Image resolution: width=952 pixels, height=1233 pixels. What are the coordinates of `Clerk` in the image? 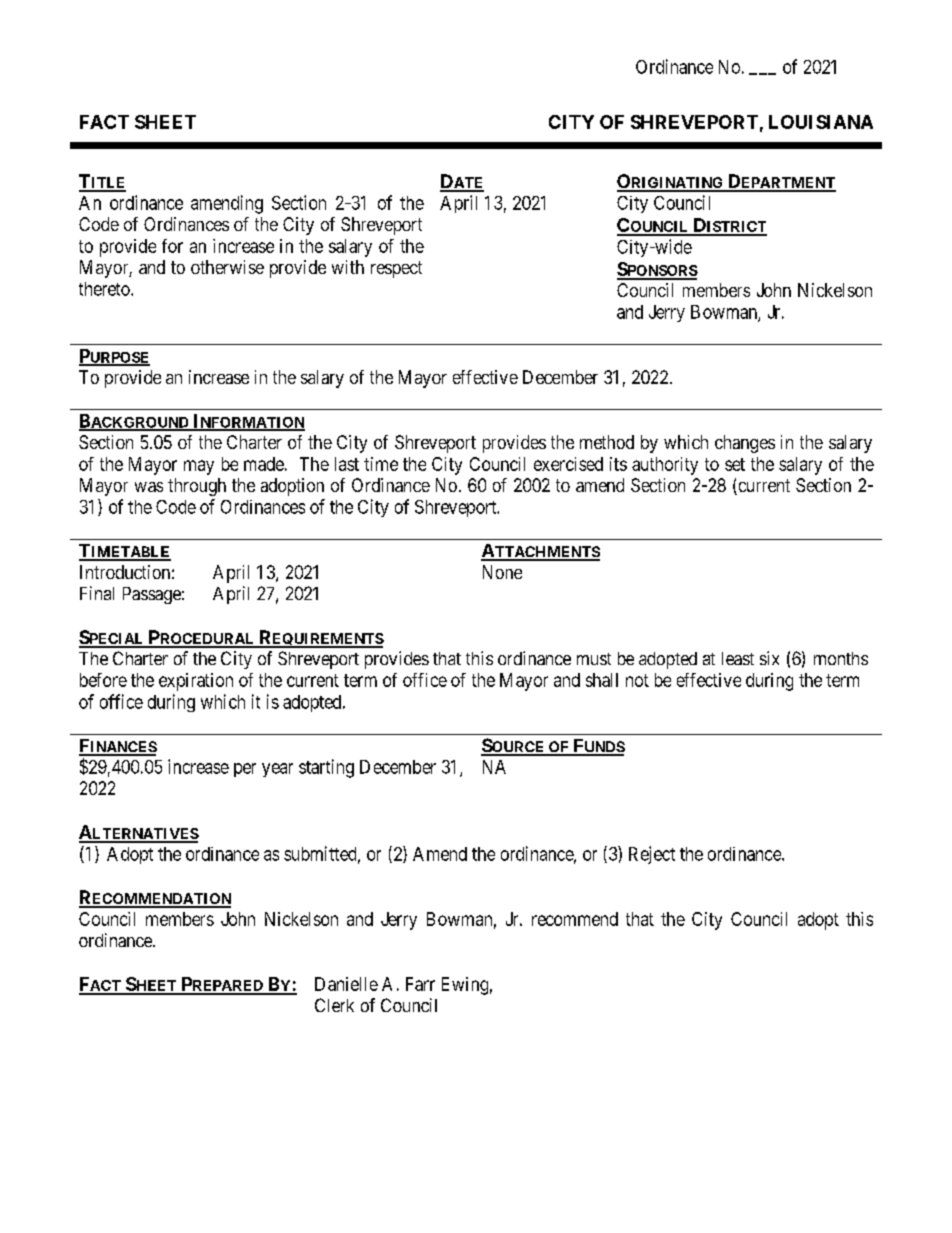 It's located at (334, 1005).
